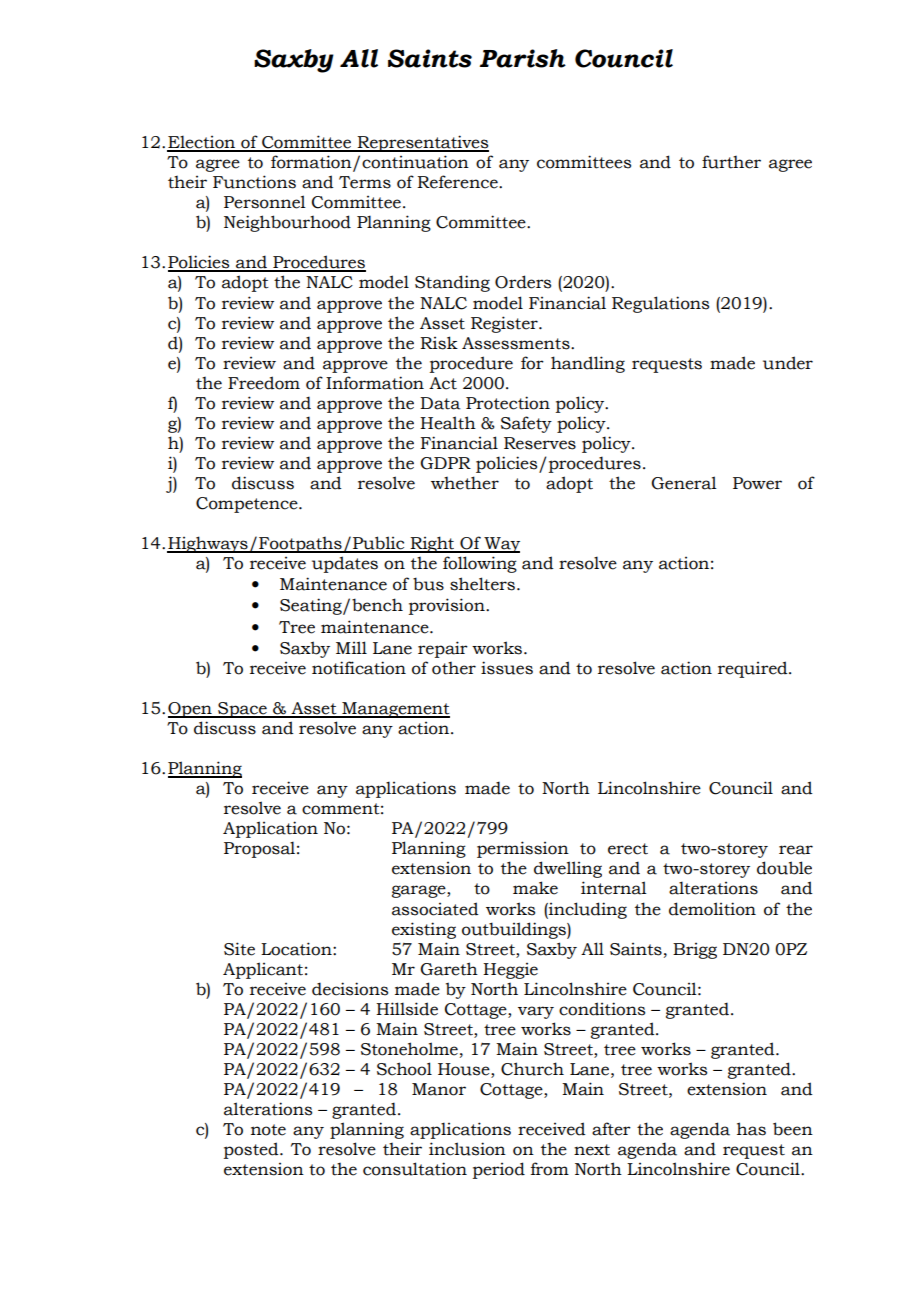 The width and height of the screenshot is (924, 1308). Describe the element at coordinates (482, 584) in the screenshot. I see `shelters` at that location.
